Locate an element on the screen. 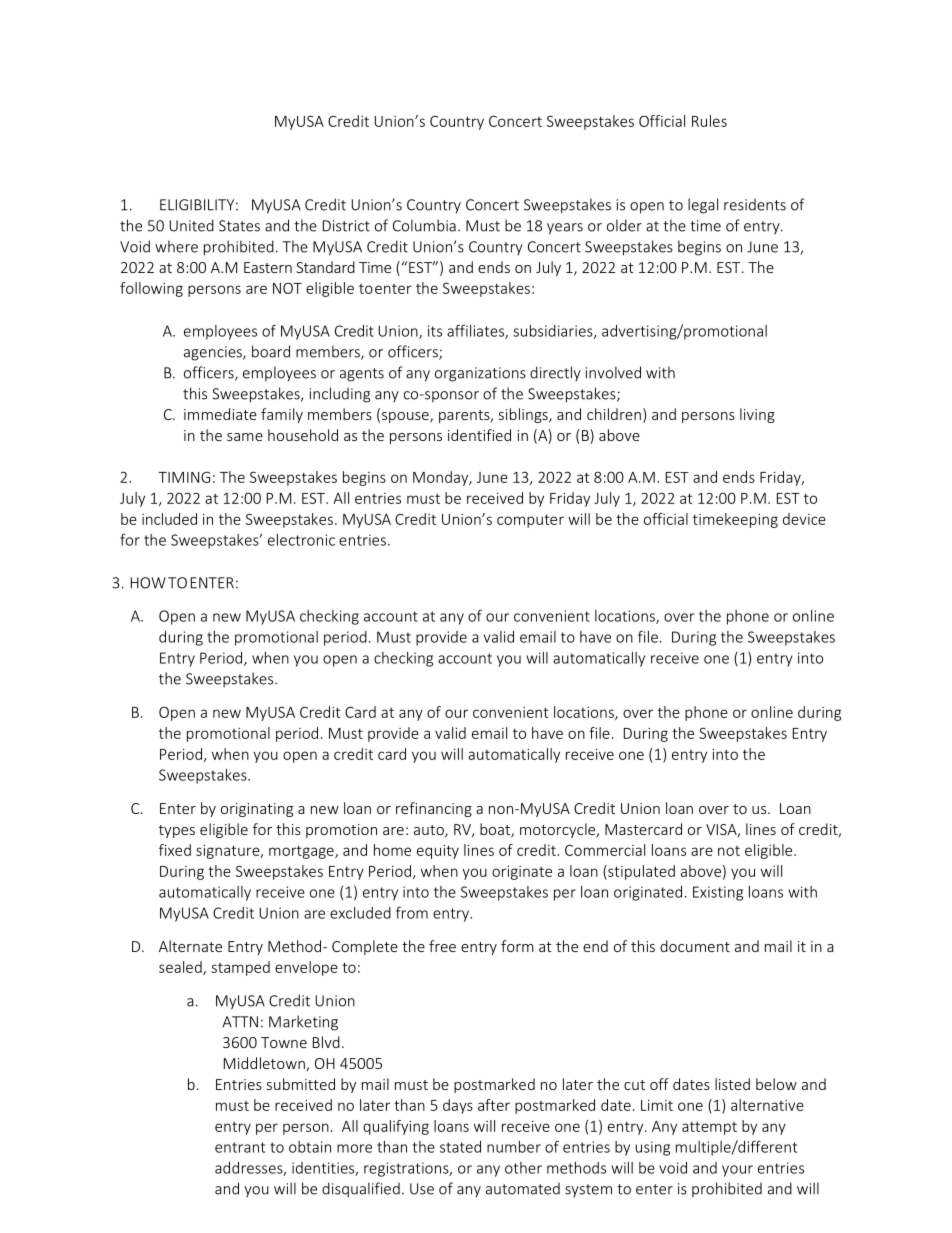 This screenshot has width=952, height=1233. entrant is located at coordinates (240, 1147).
